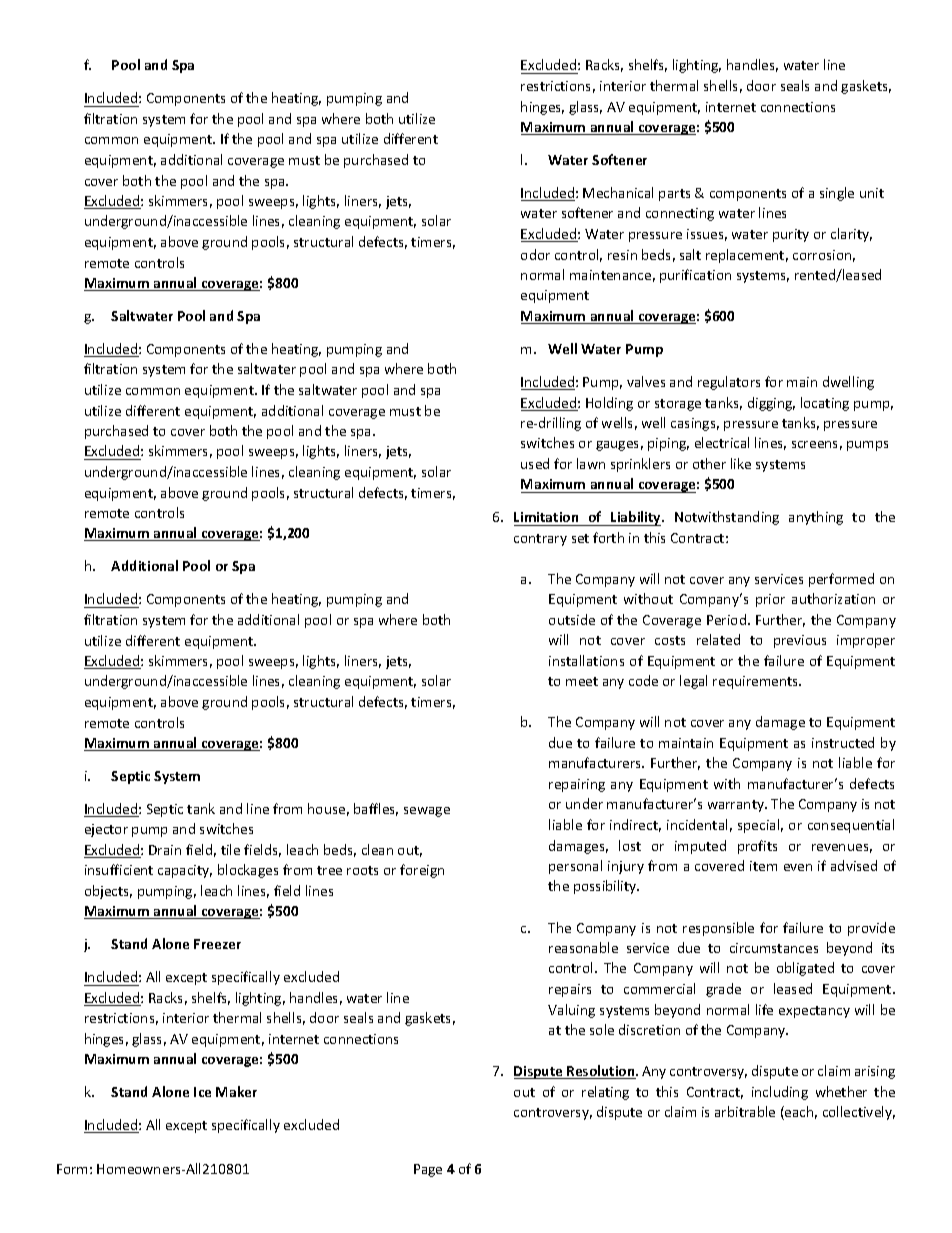 Image resolution: width=952 pixels, height=1233 pixels. Describe the element at coordinates (547, 519) in the screenshot. I see `Limitation` at that location.
